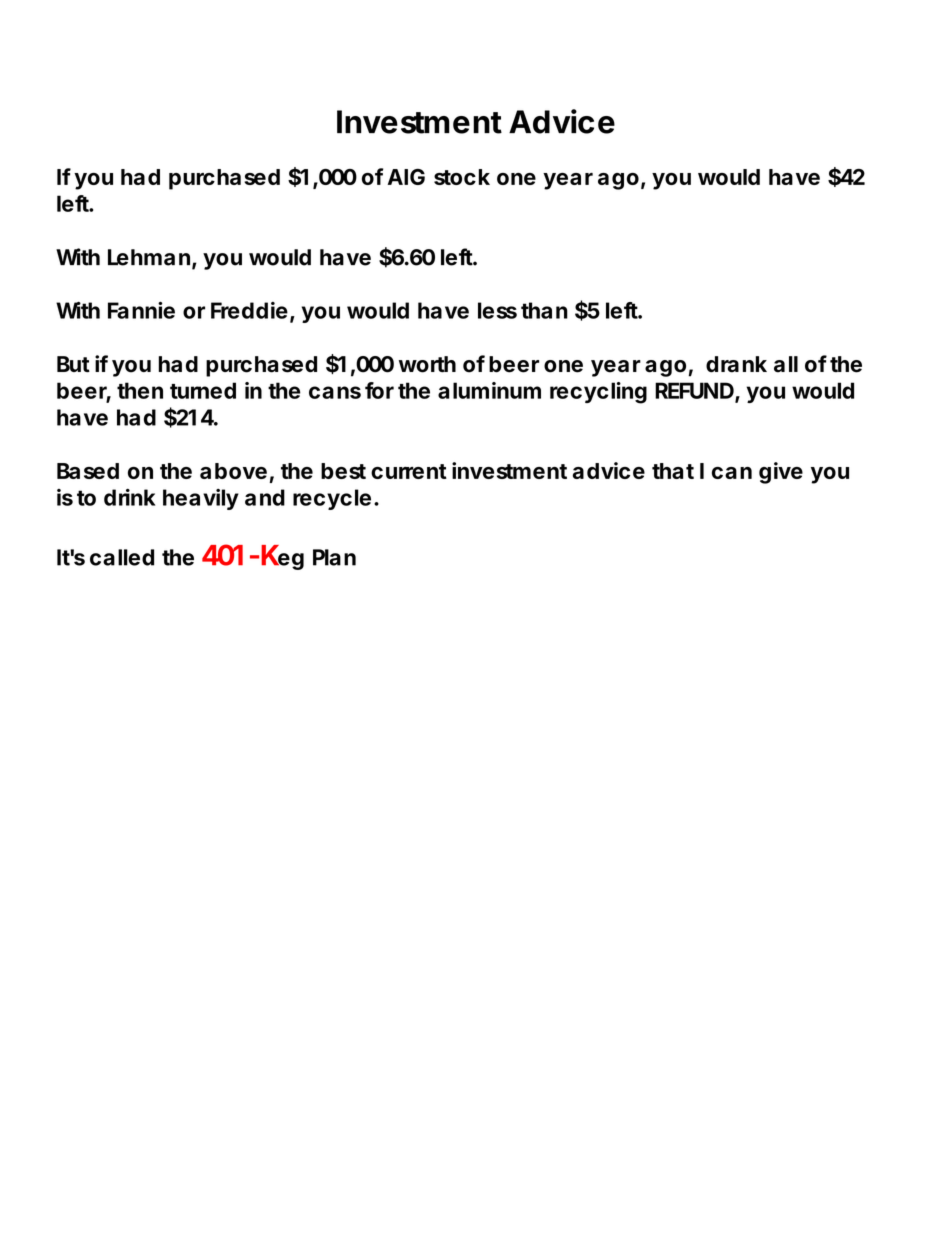  Describe the element at coordinates (122, 557) in the page. I see `called` at that location.
